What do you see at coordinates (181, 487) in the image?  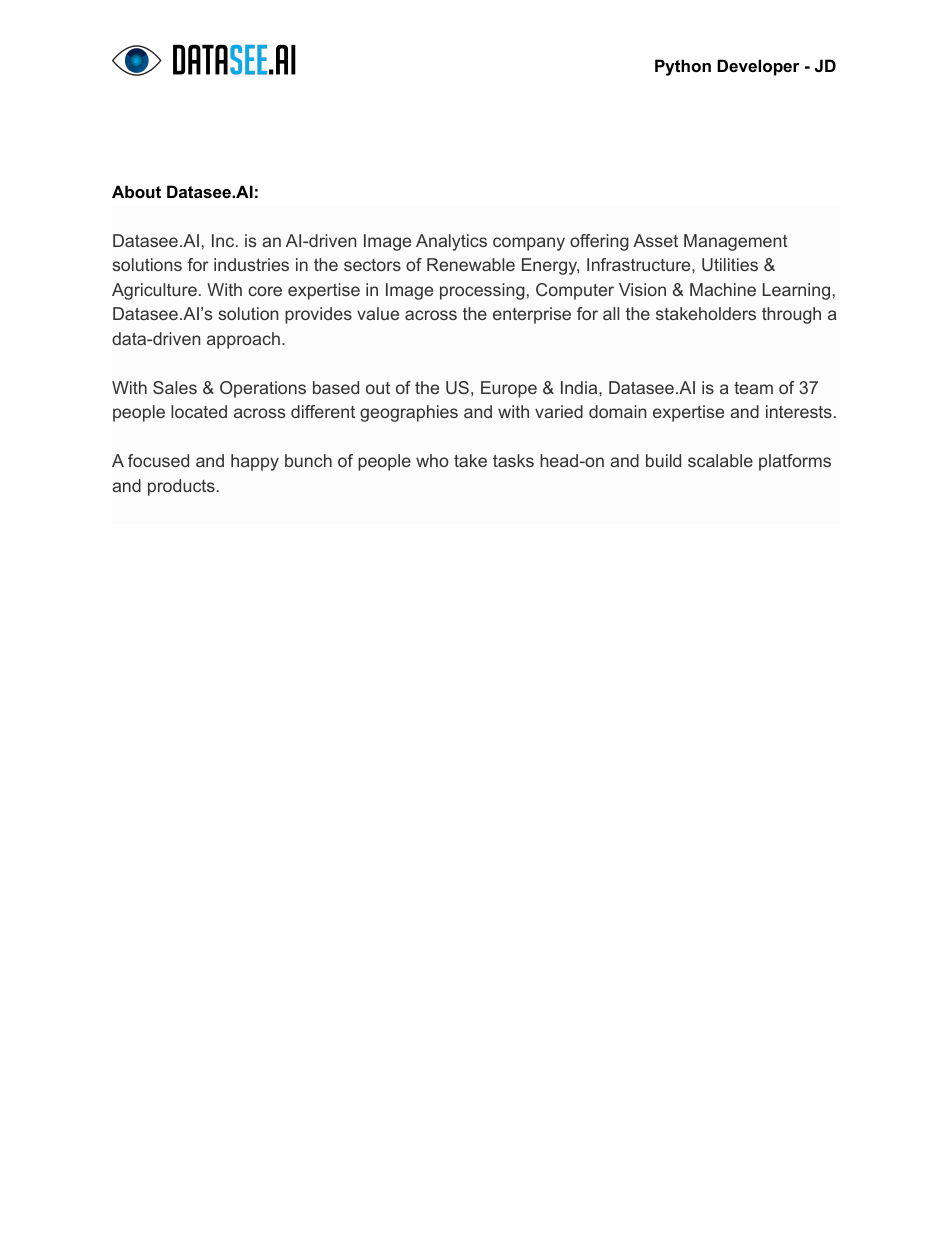 I see `products` at bounding box center [181, 487].
